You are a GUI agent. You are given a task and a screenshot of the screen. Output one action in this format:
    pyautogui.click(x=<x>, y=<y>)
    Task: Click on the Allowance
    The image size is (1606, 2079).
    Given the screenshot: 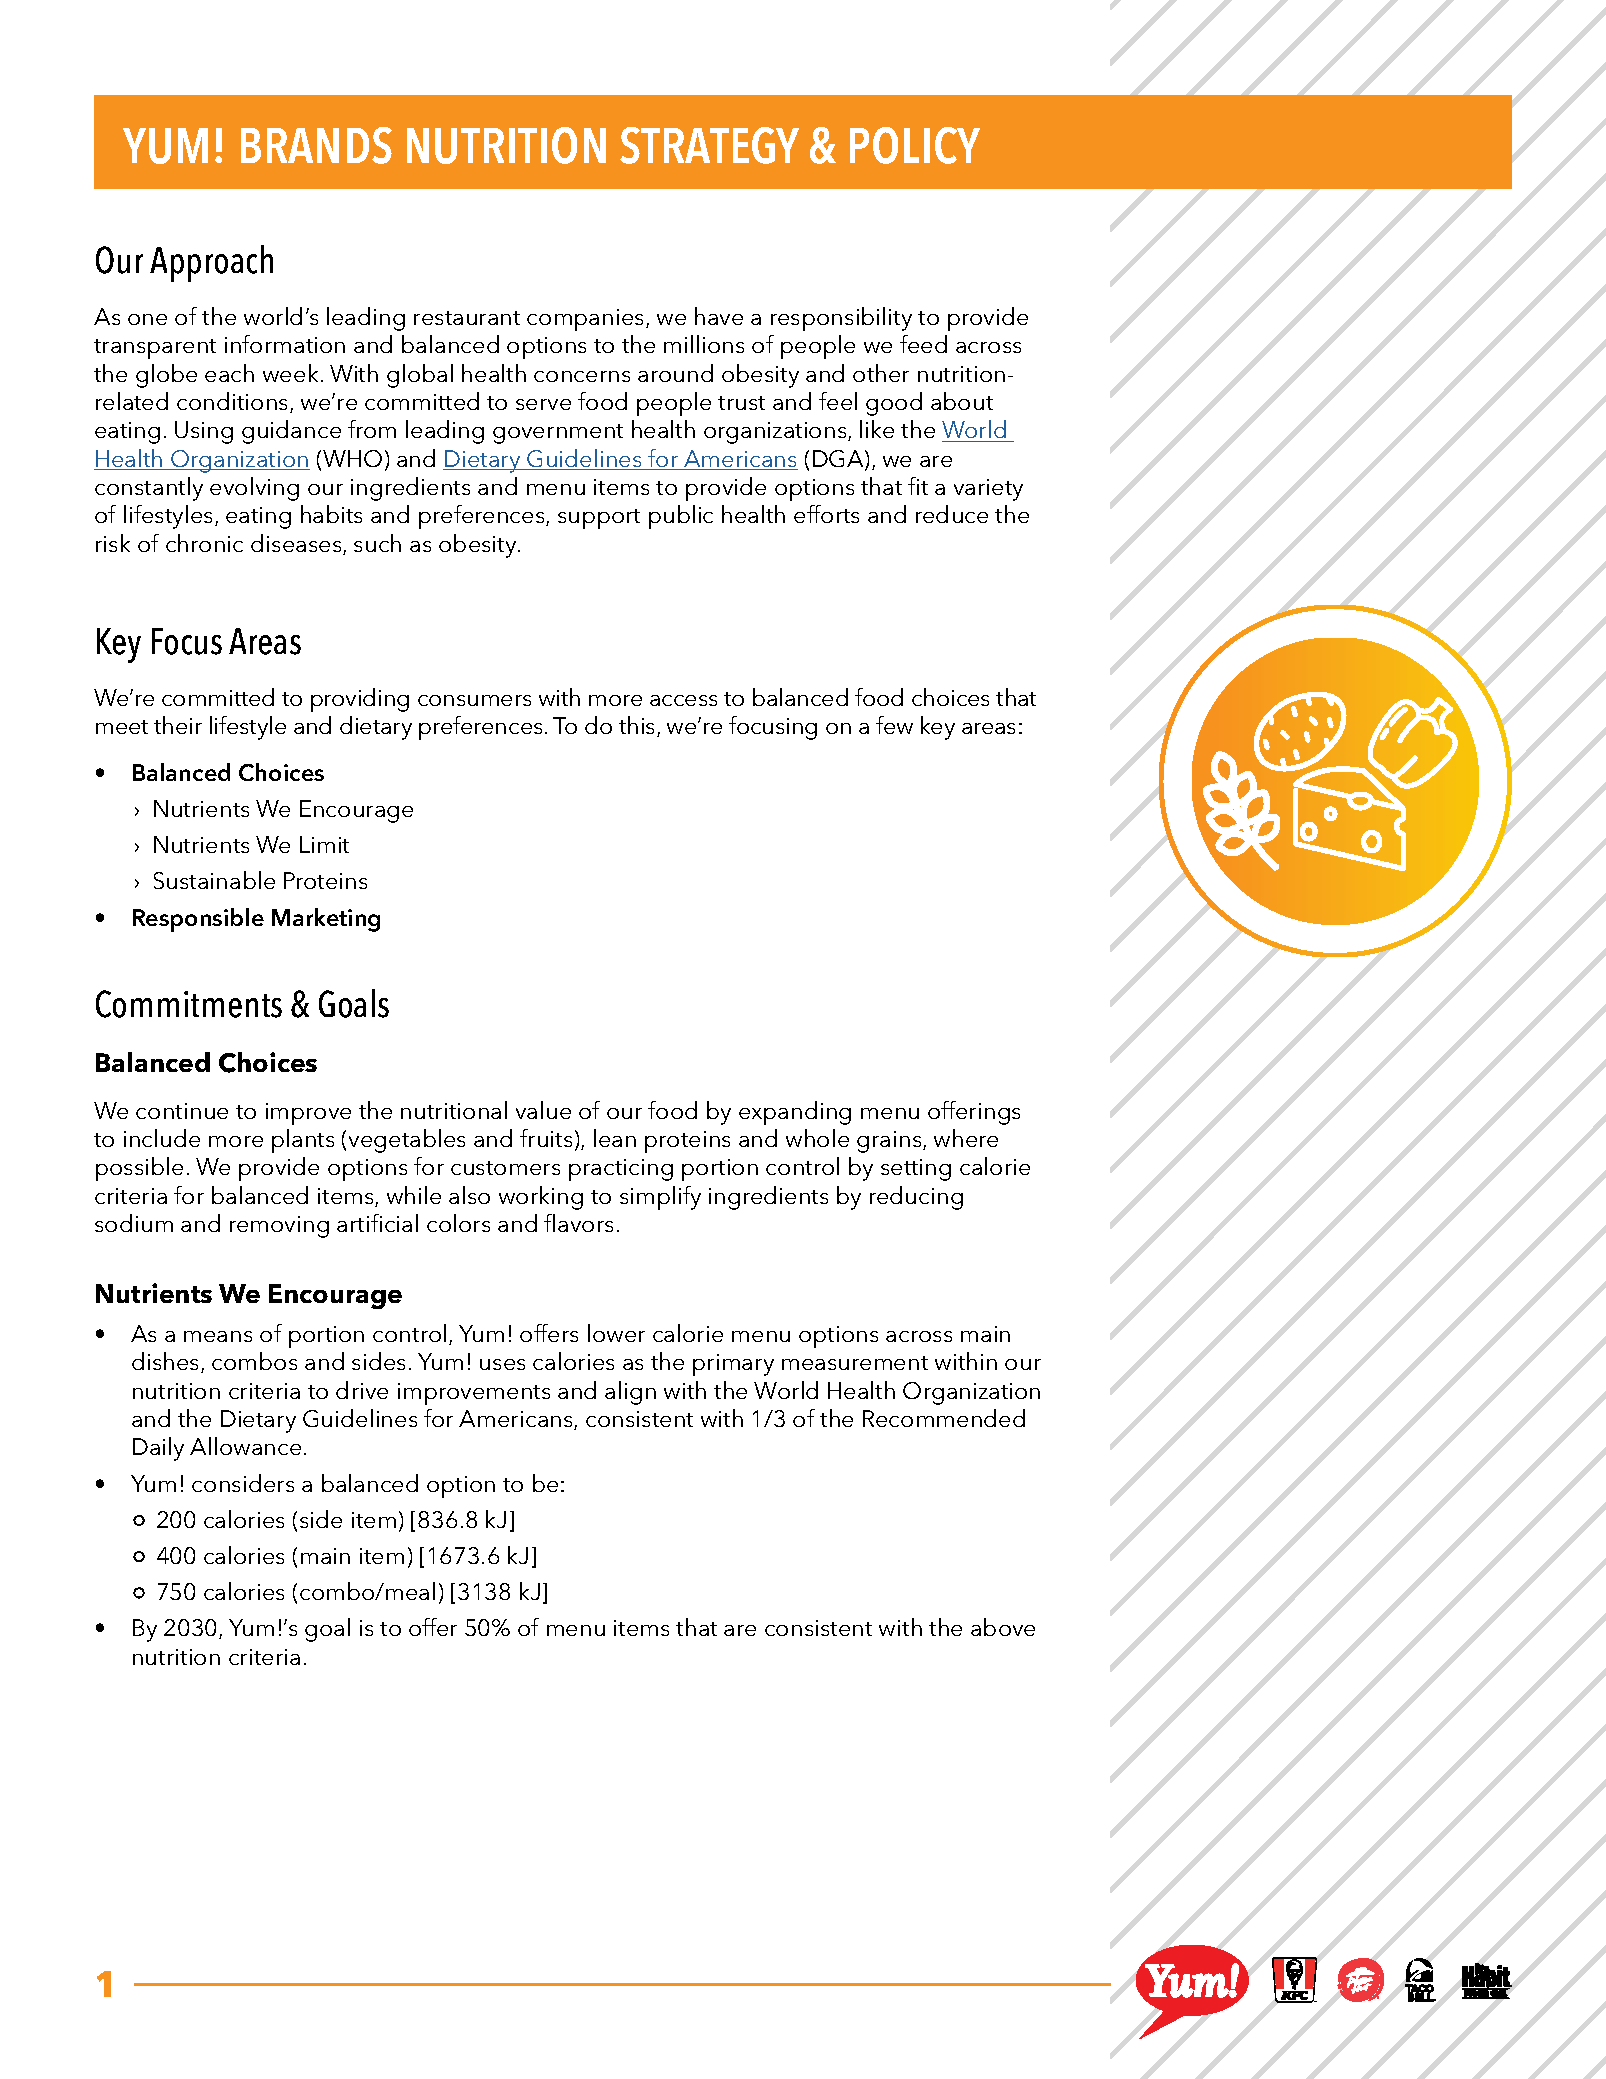 What is the action you would take?
    pyautogui.click(x=245, y=1446)
